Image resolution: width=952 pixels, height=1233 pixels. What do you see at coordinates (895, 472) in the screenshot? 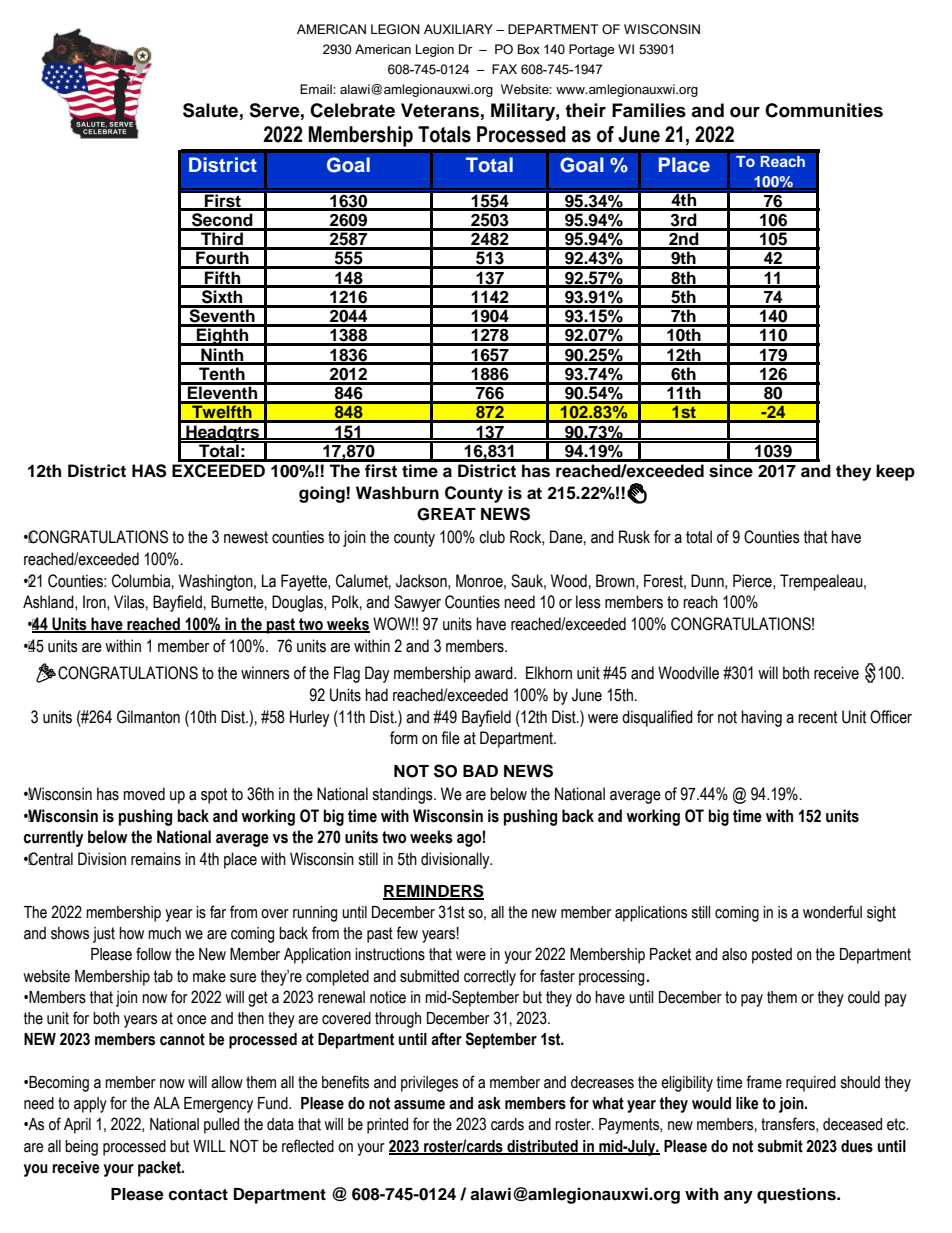
I see `keep` at bounding box center [895, 472].
